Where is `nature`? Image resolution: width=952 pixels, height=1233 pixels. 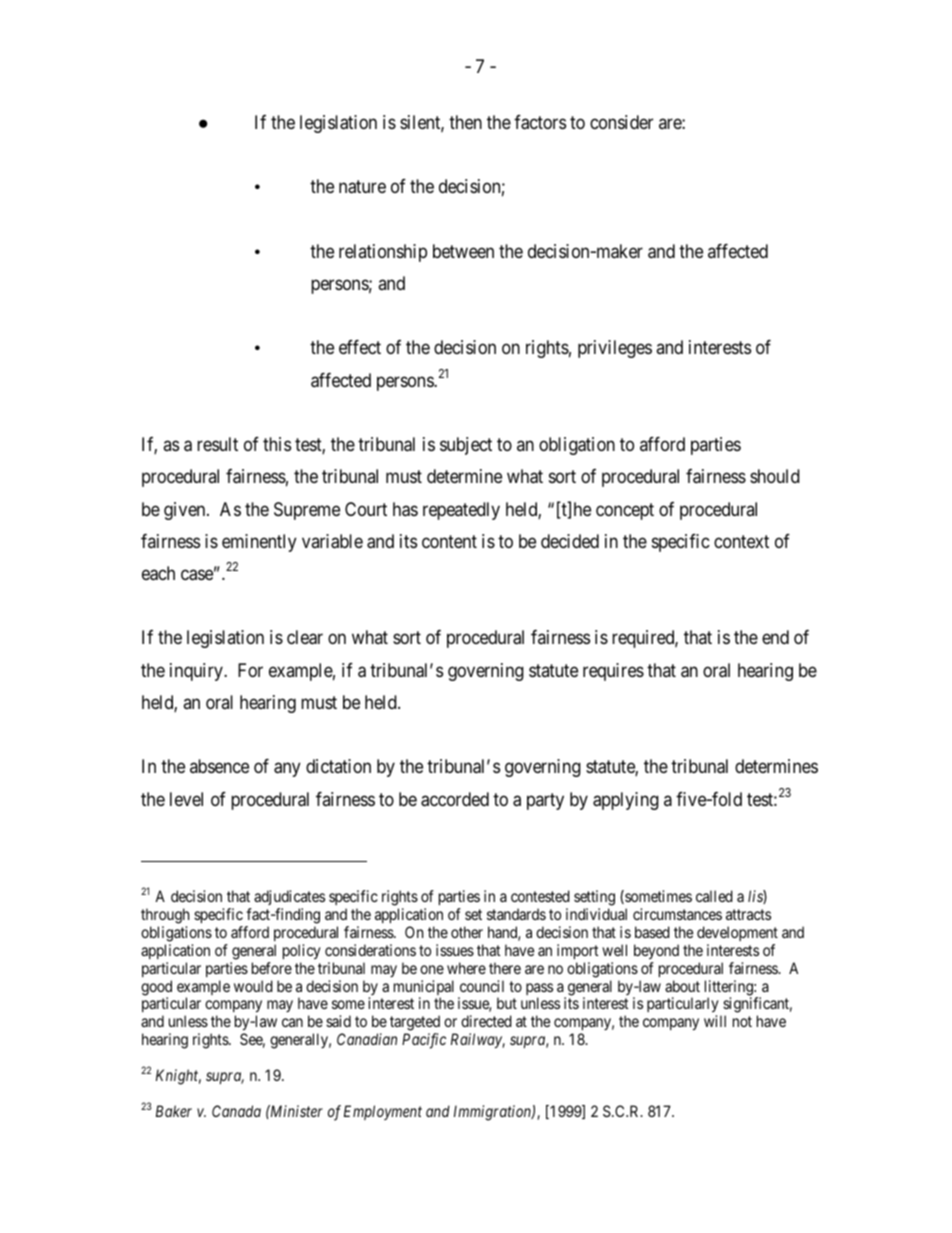
nature is located at coordinates (362, 187).
